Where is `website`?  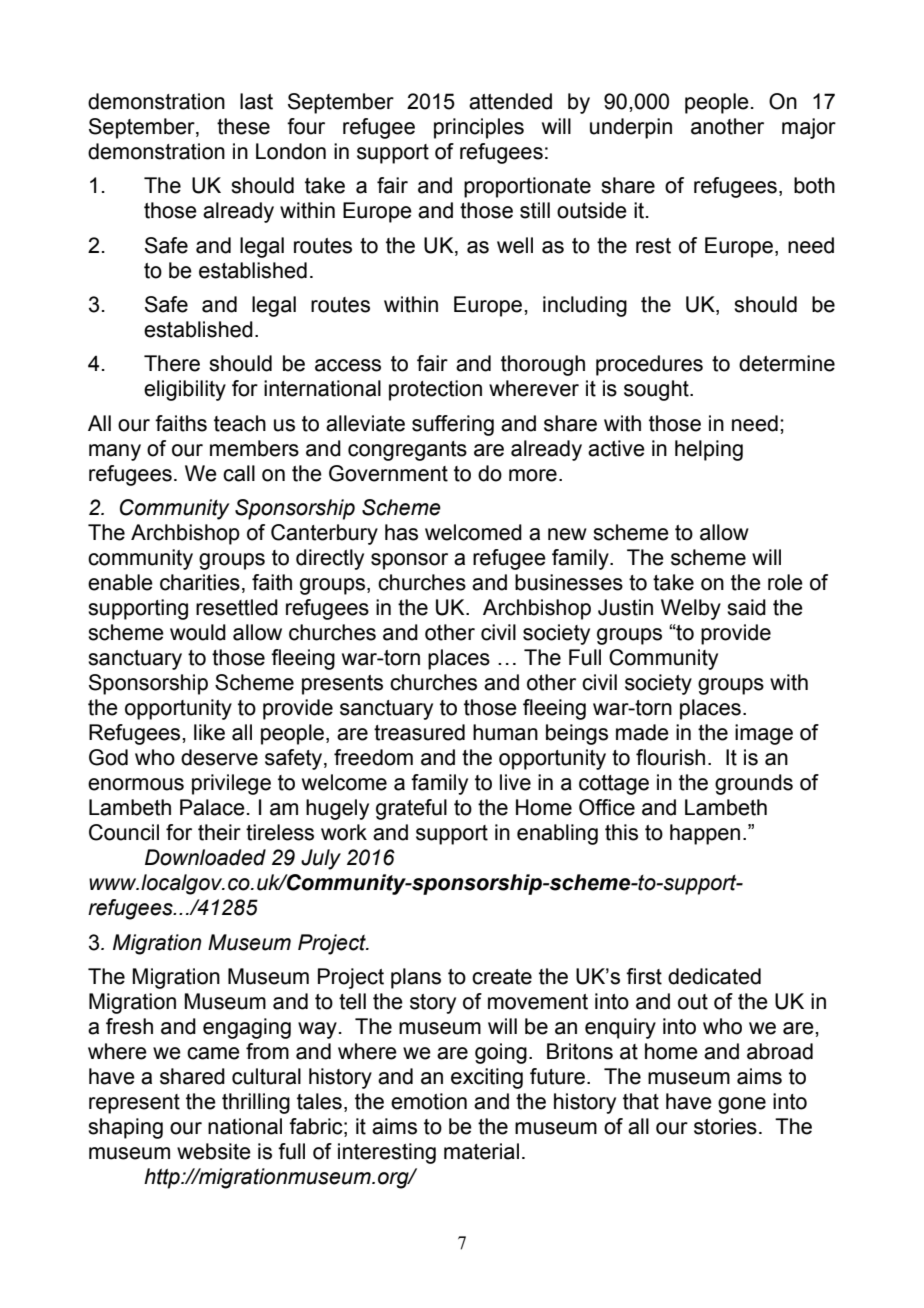
website is located at coordinates (214, 1151).
